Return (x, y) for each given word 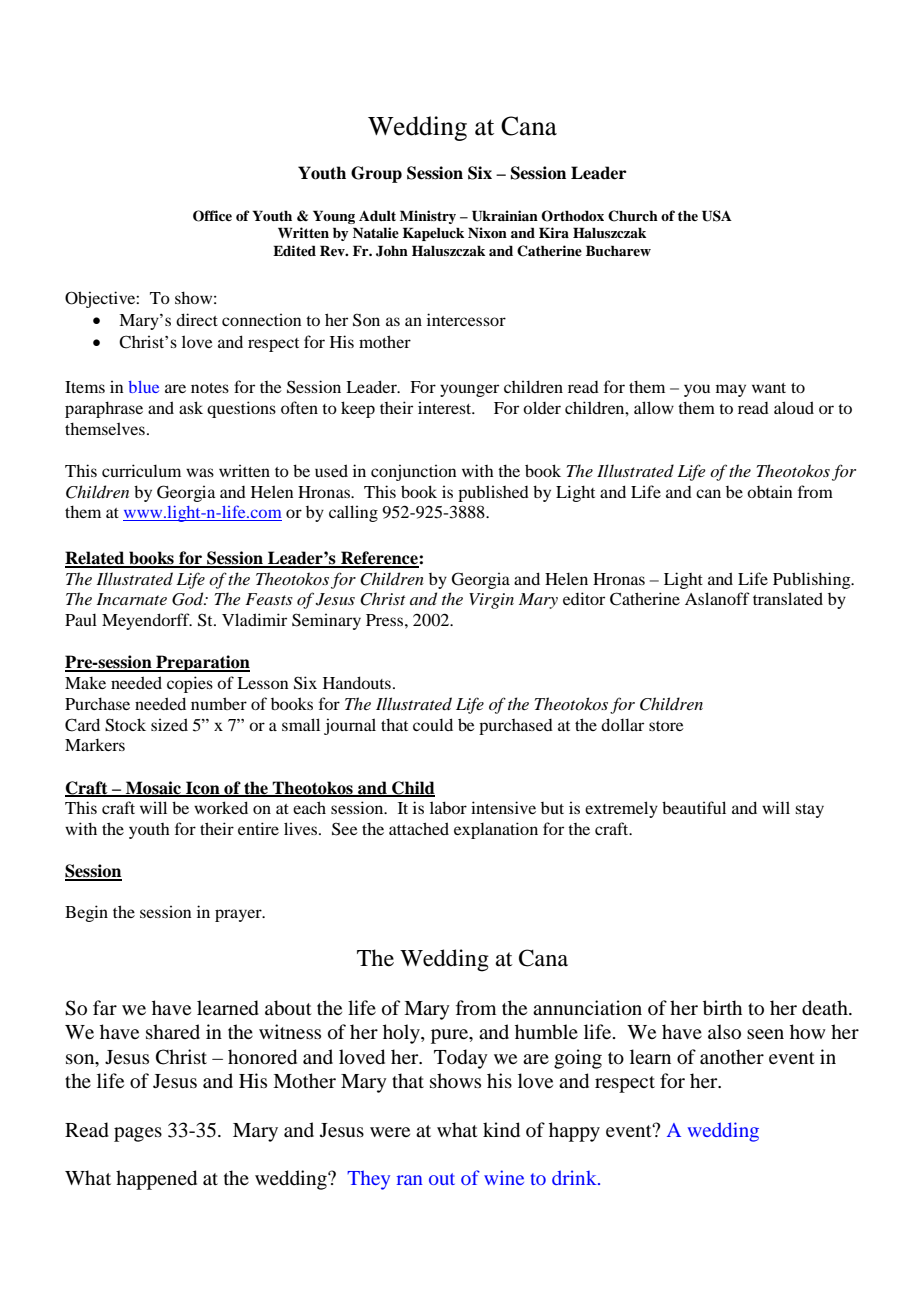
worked (221, 807)
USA (717, 216)
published (493, 493)
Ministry (428, 217)
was (200, 472)
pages (138, 1134)
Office (212, 216)
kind (501, 1130)
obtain (770, 491)
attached (419, 828)
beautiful (694, 807)
